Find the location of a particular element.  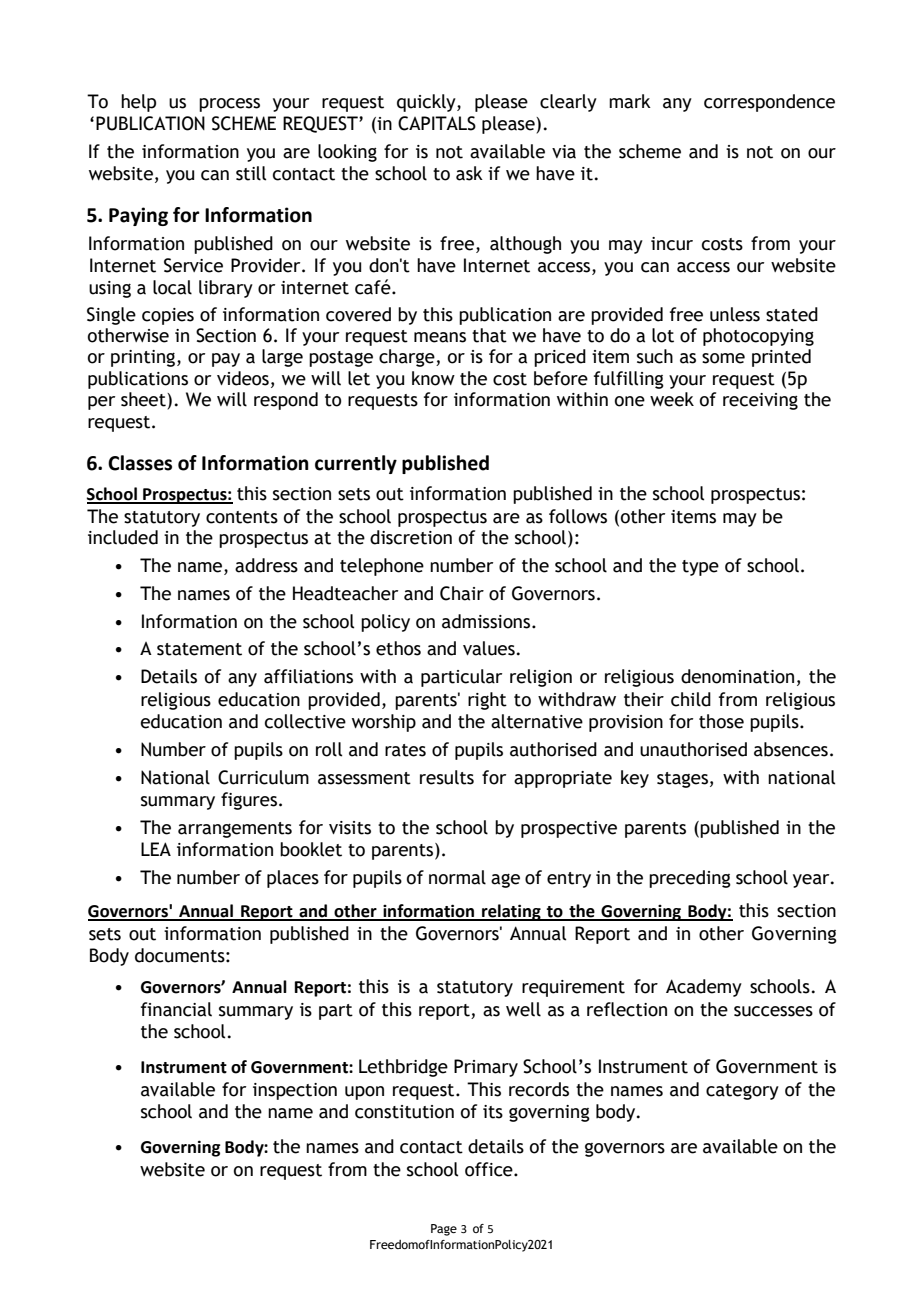

week is located at coordinates (672, 399).
